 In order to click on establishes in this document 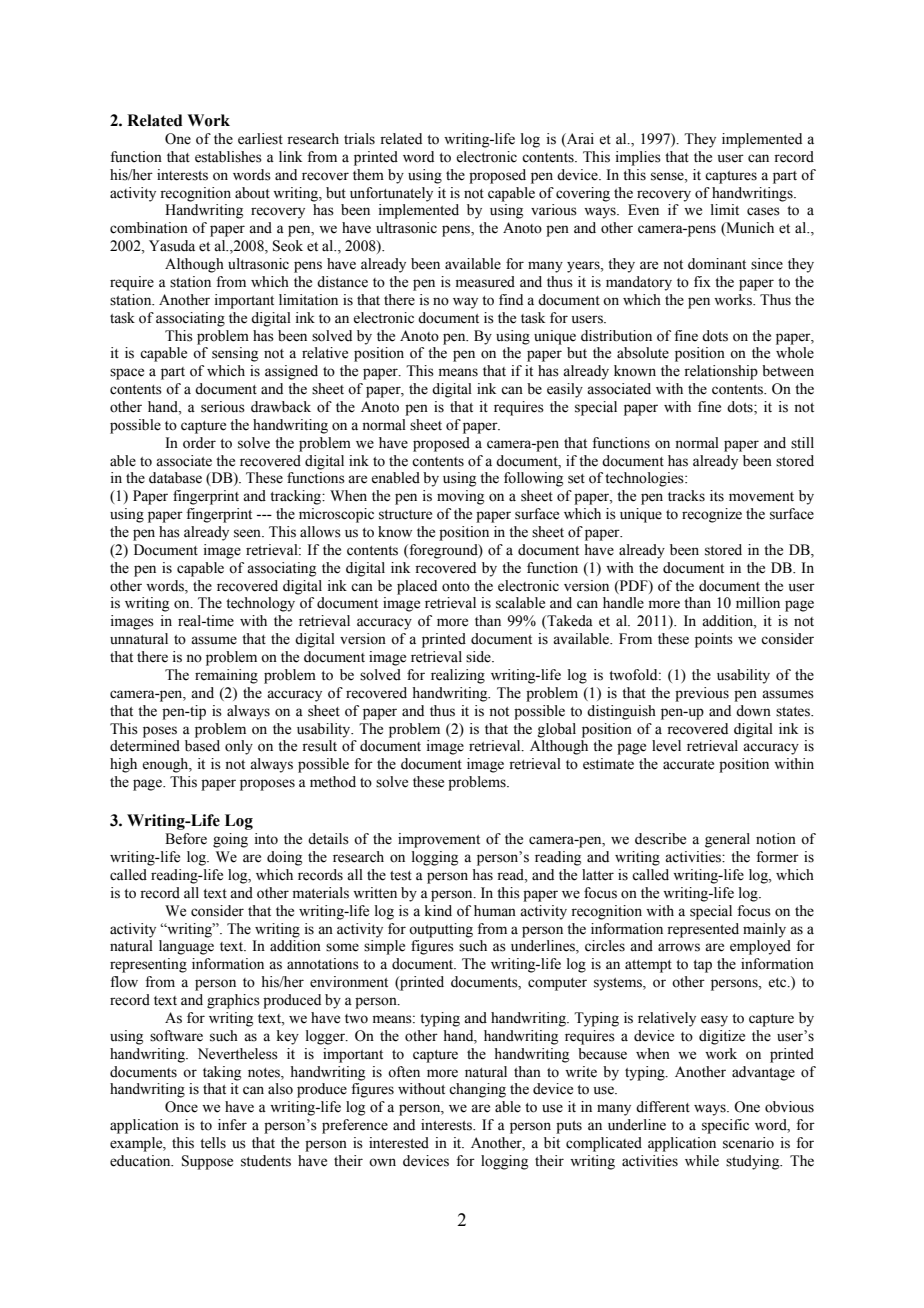, I will do `click(228, 157)`.
